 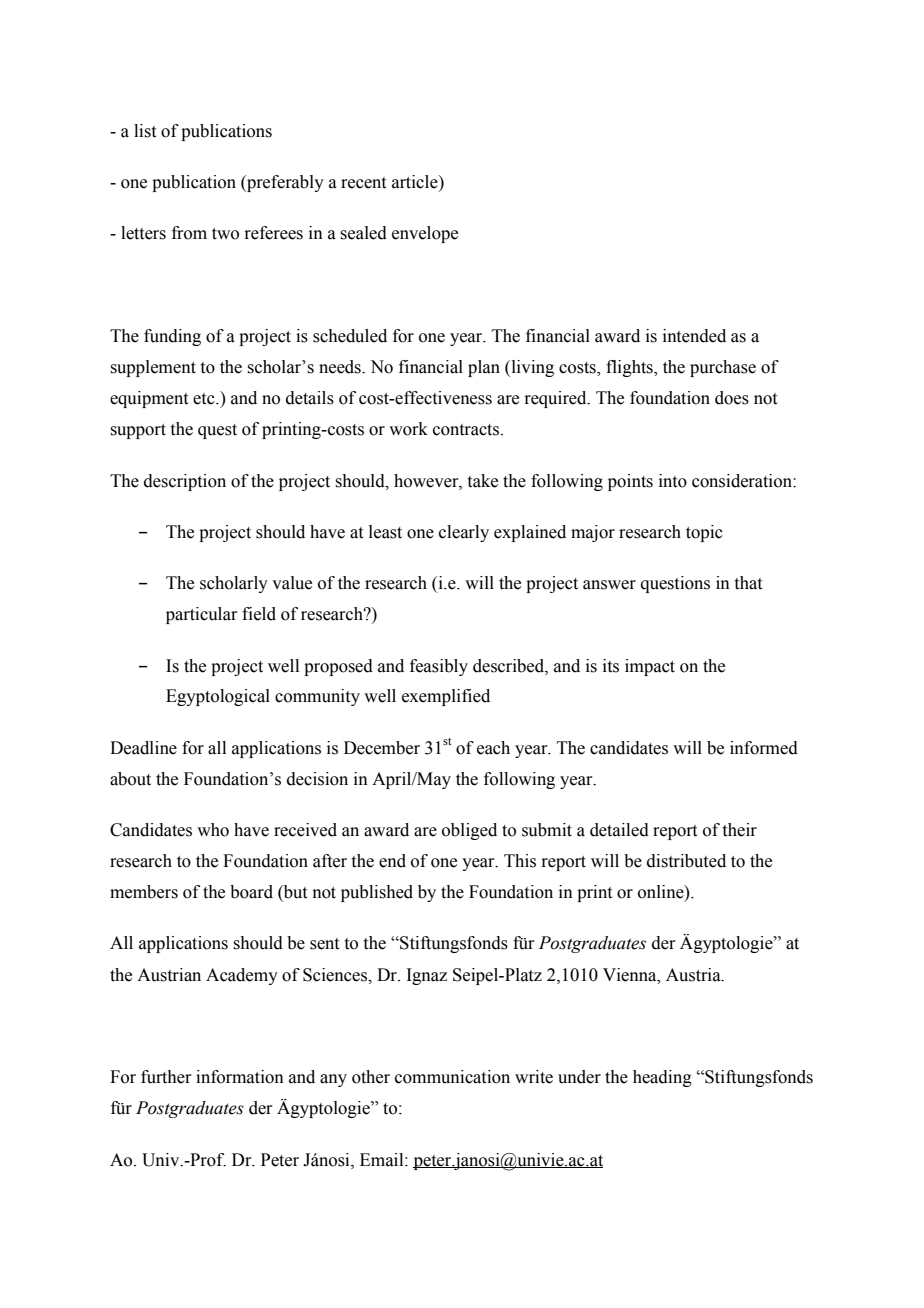 What do you see at coordinates (202, 615) in the page?
I see `particular` at bounding box center [202, 615].
